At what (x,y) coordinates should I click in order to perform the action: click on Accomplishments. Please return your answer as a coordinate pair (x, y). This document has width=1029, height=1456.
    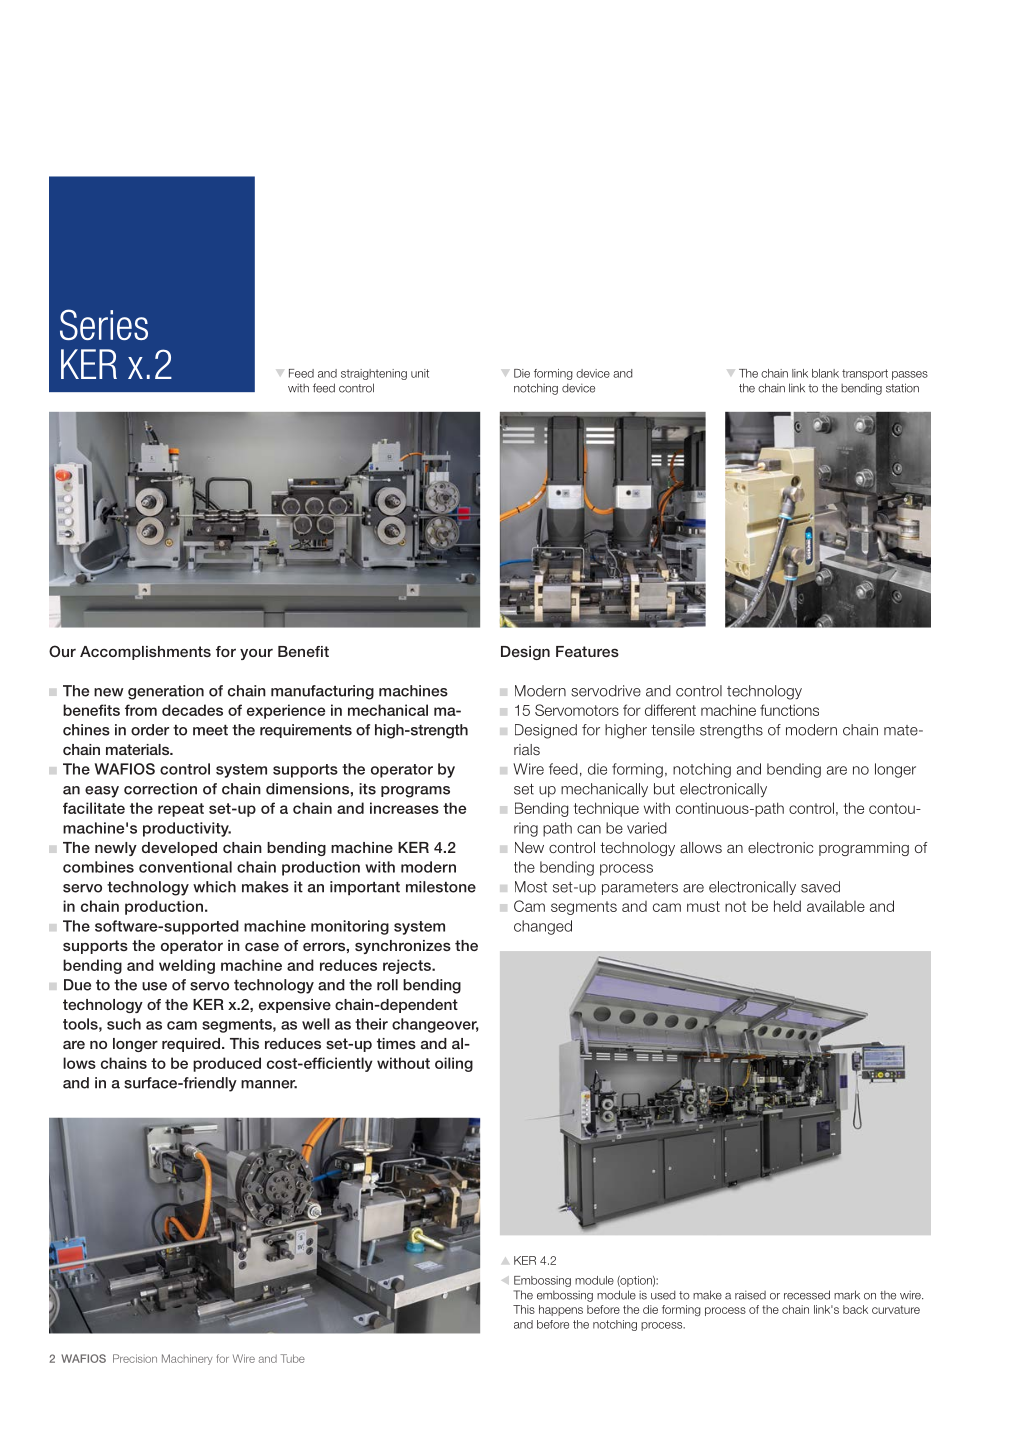
    Looking at the image, I should click on (145, 653).
